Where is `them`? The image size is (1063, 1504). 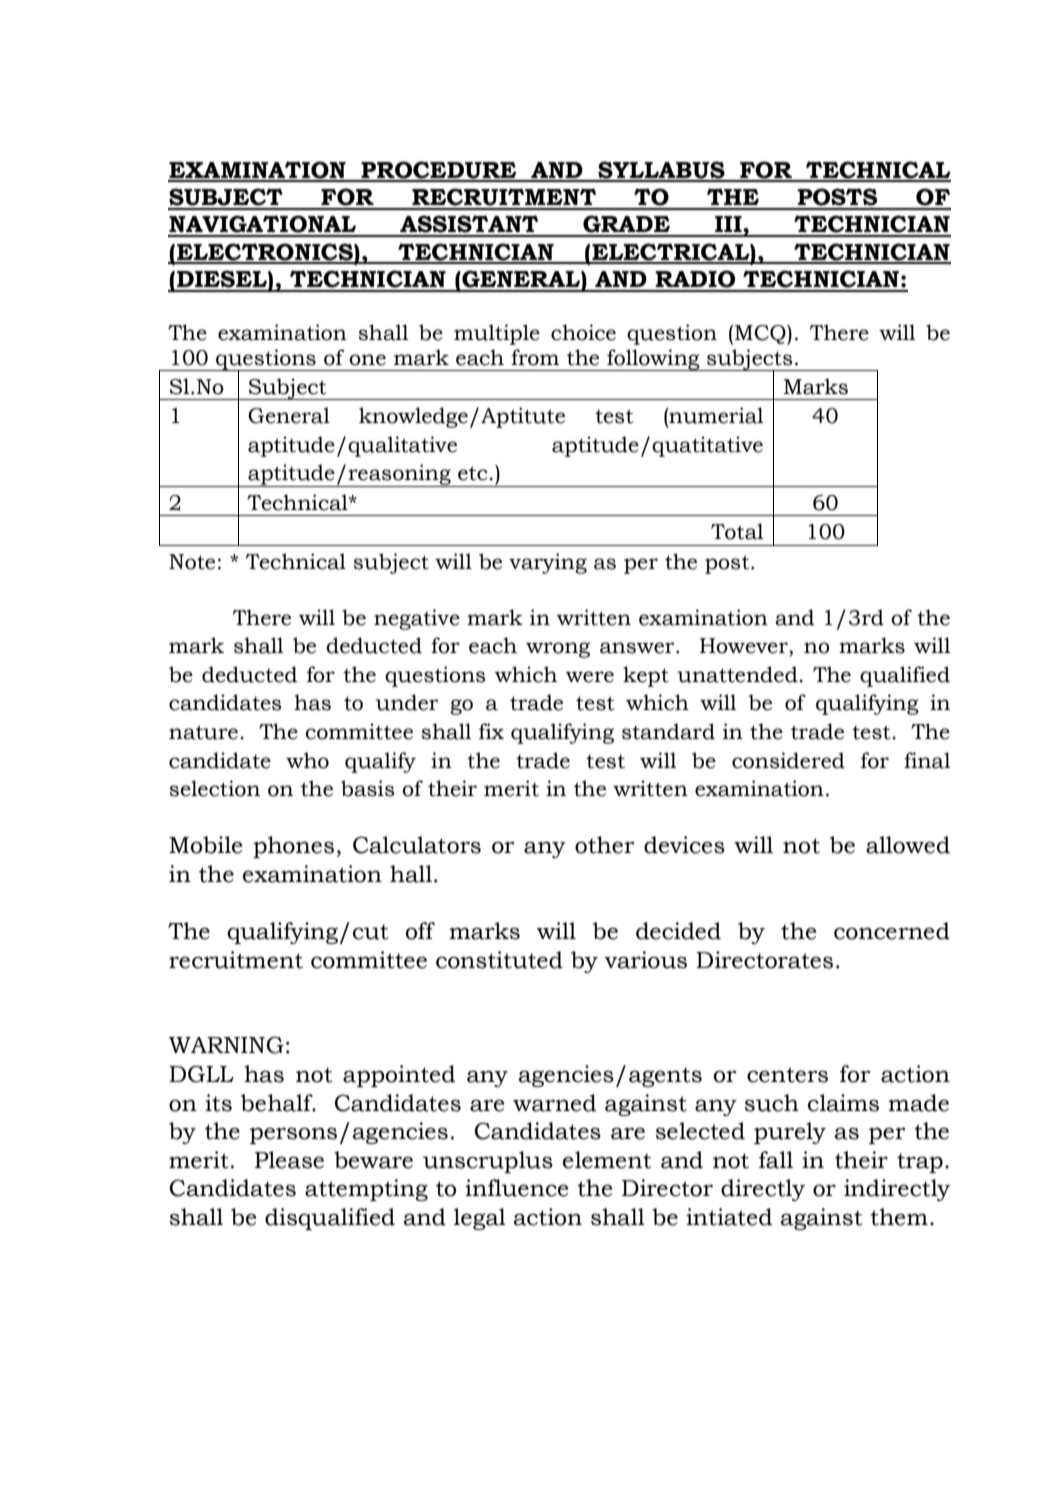
them is located at coordinates (899, 1217).
